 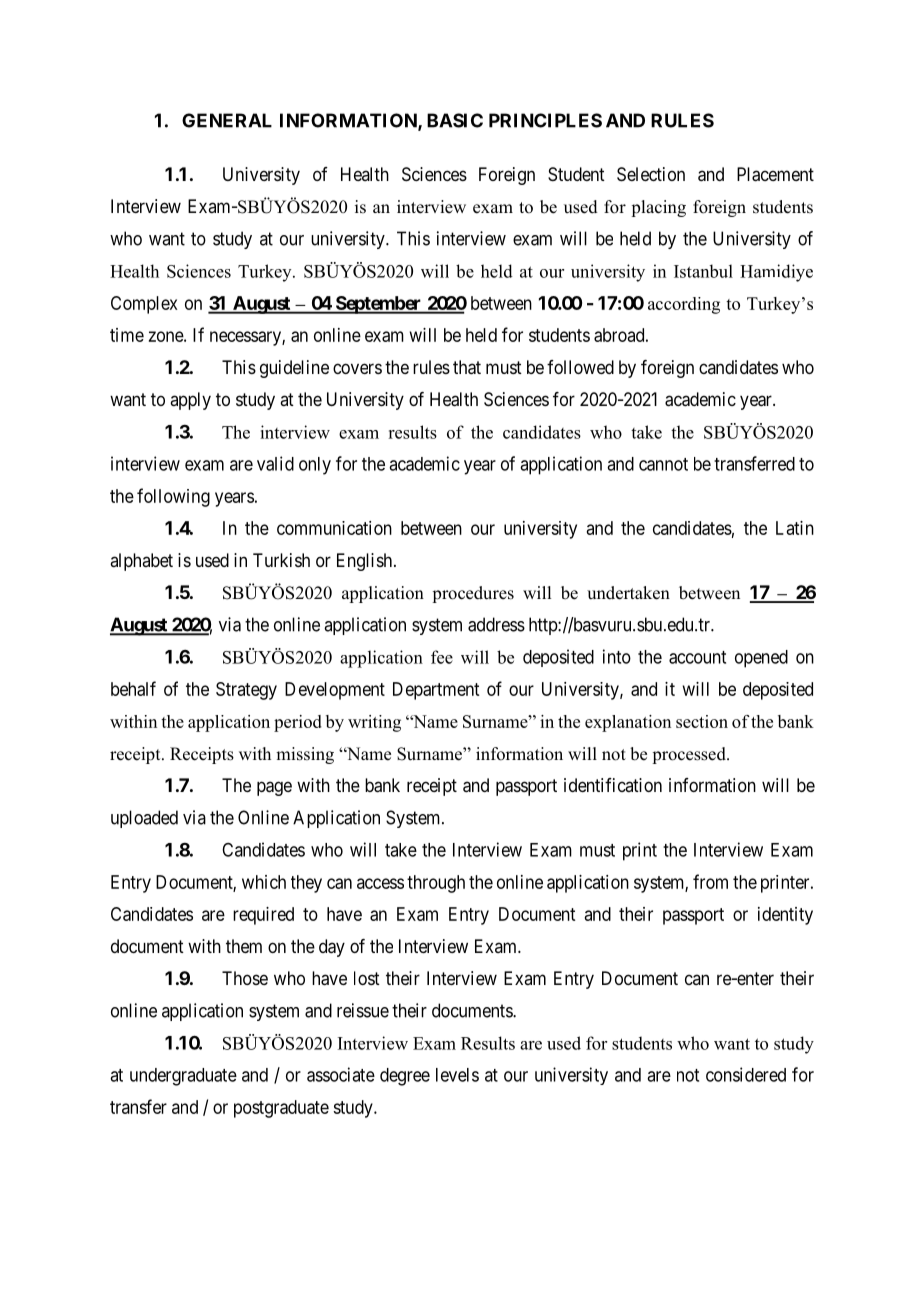 I want to click on processed, so click(x=690, y=755).
